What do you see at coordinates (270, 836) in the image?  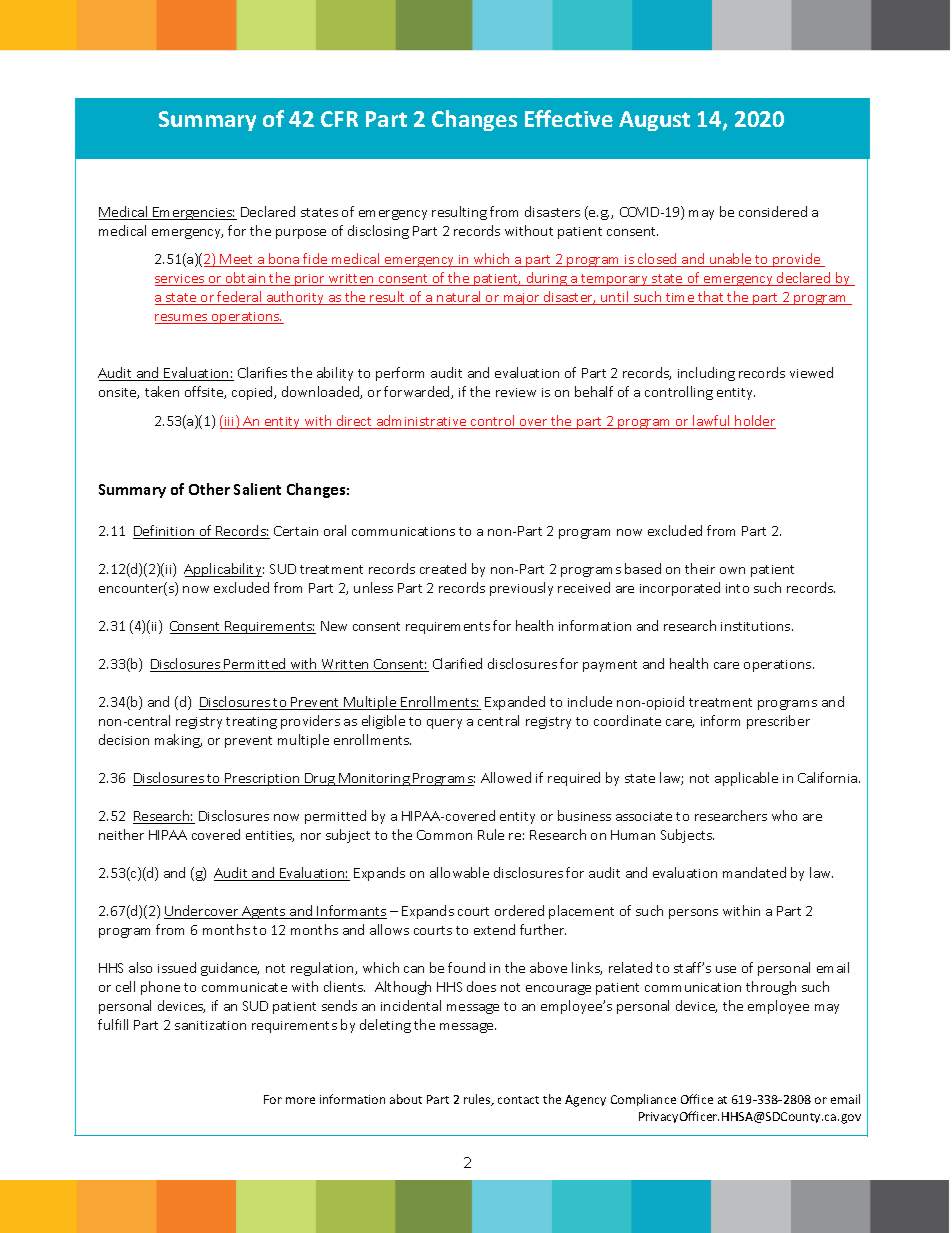 I see `entities` at bounding box center [270, 836].
